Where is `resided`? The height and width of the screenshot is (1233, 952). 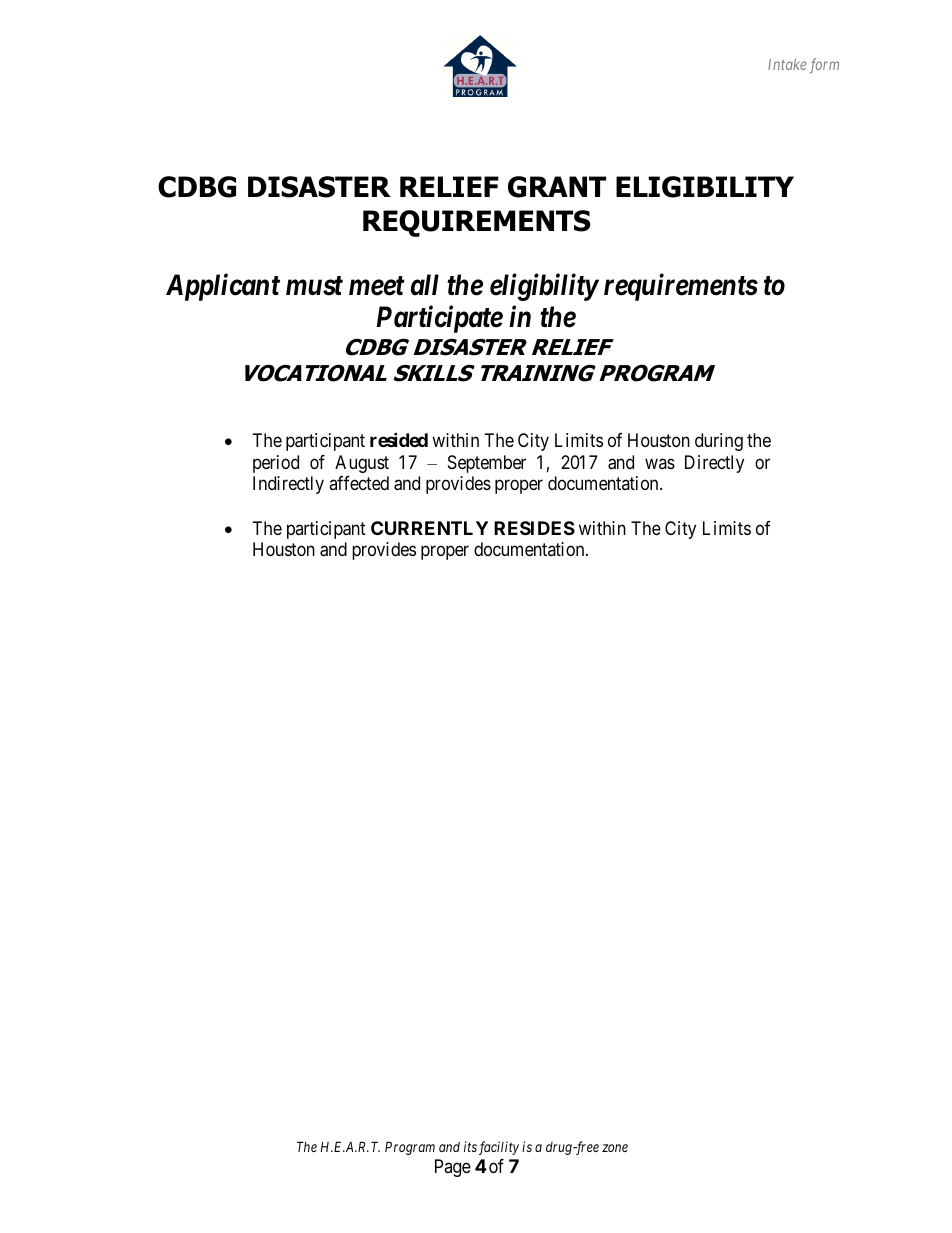 resided is located at coordinates (399, 440).
